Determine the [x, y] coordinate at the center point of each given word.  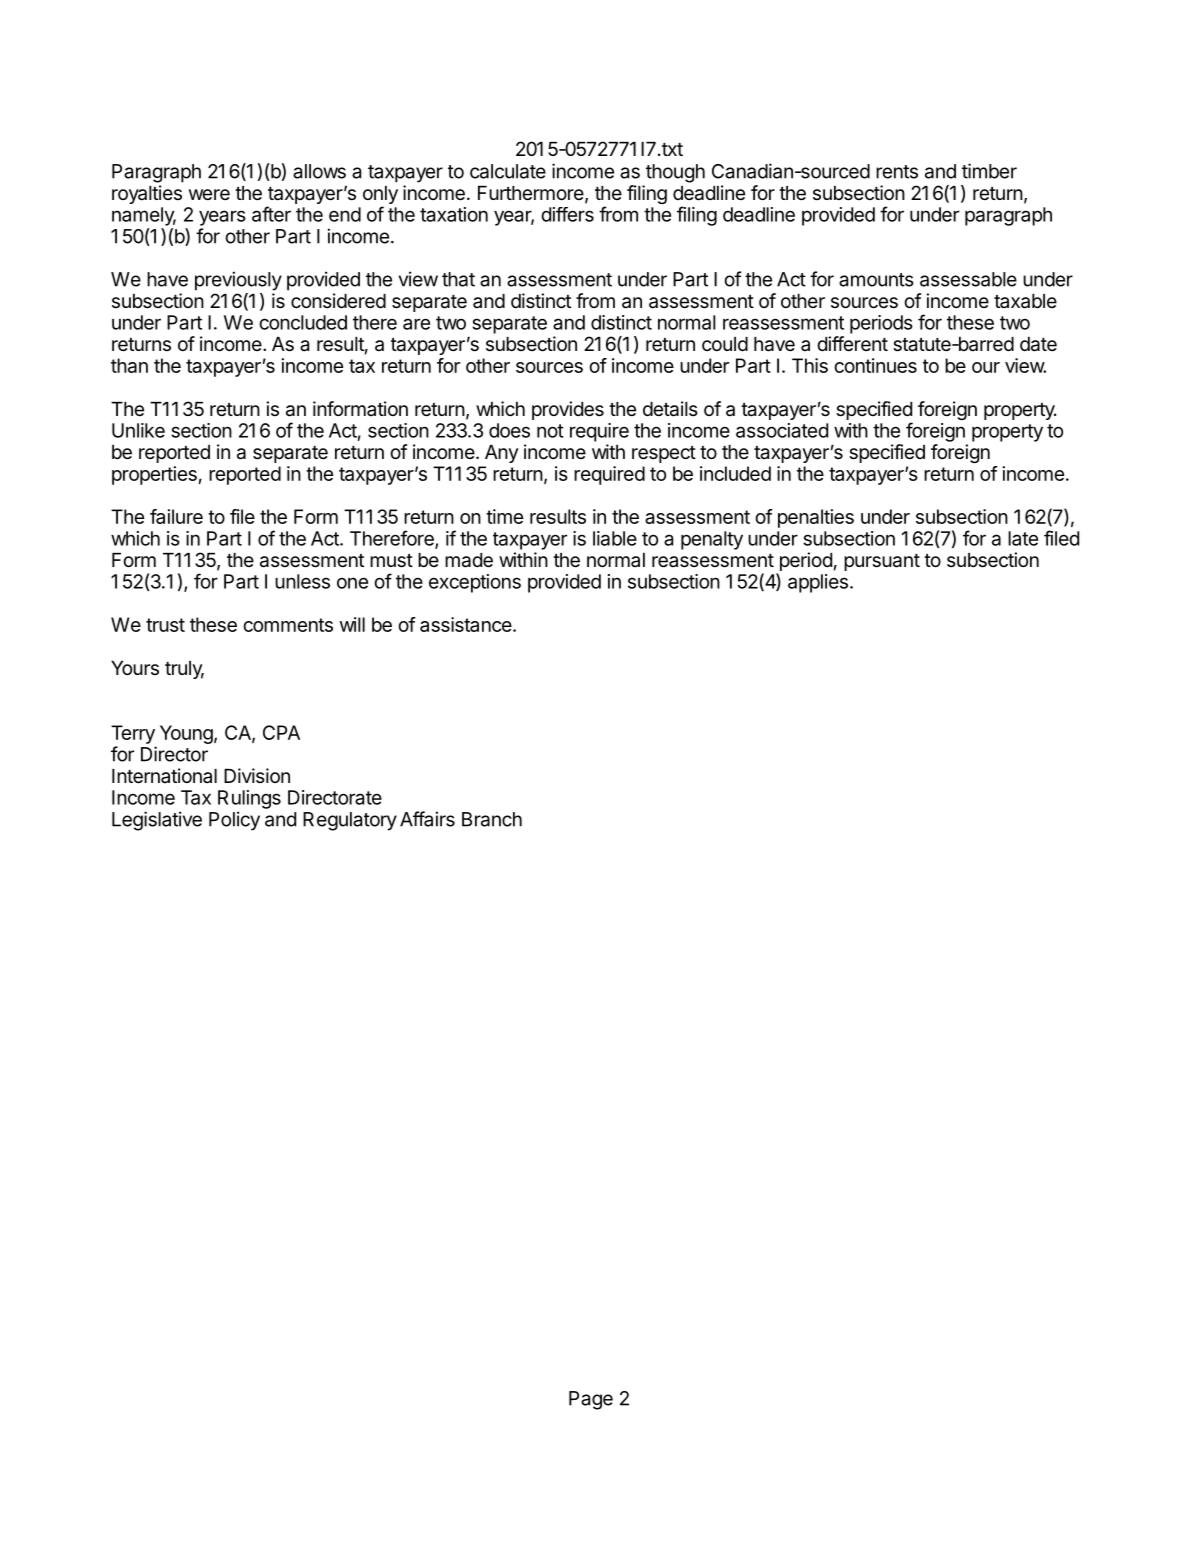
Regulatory [350, 821]
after [271, 214]
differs [567, 214]
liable [615, 538]
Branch [492, 819]
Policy [234, 821]
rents [897, 172]
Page [591, 1400]
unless [302, 581]
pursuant [882, 562]
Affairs [427, 819]
